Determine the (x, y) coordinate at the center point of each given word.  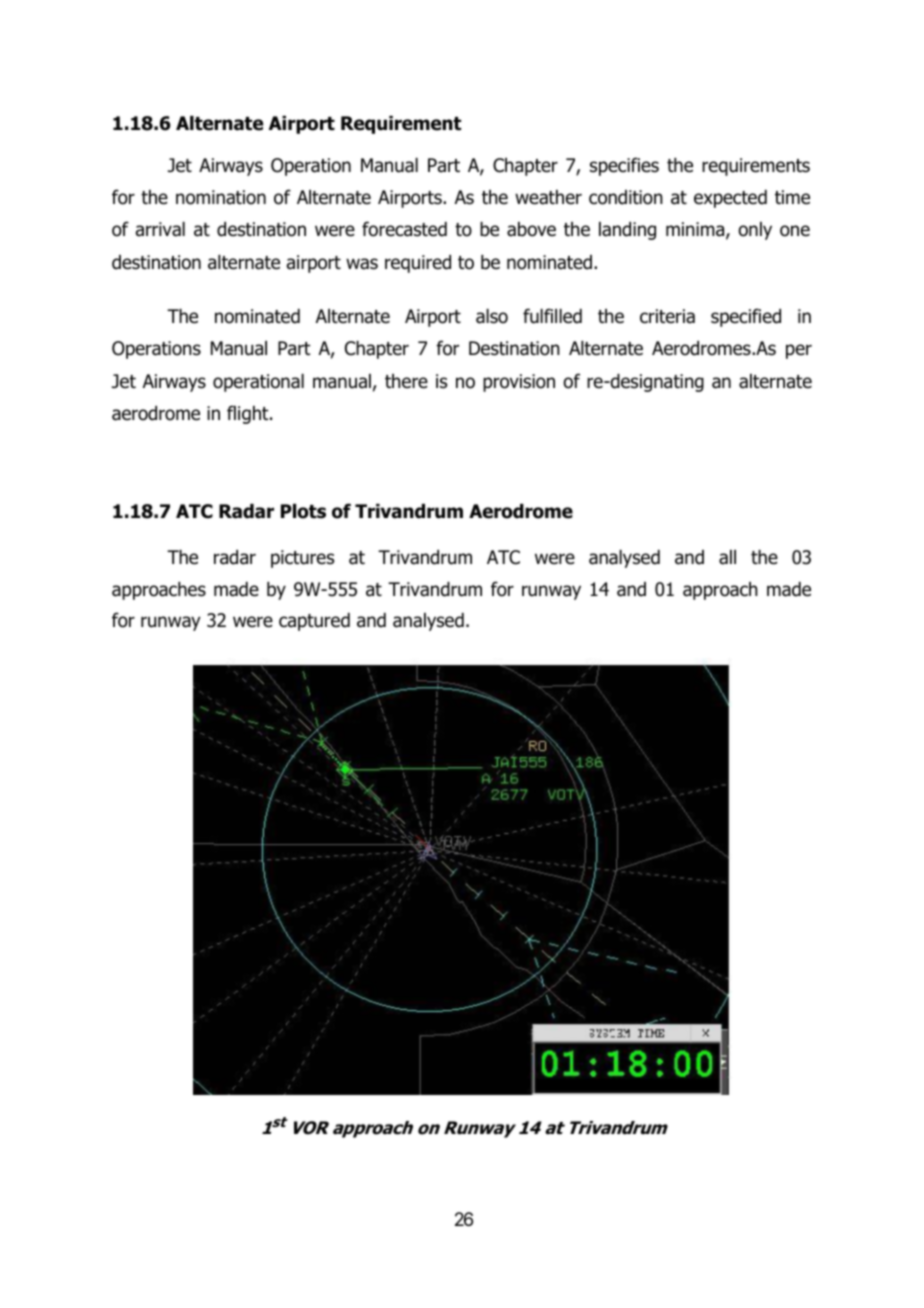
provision (519, 383)
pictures (302, 559)
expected (730, 199)
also (492, 316)
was (362, 264)
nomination (221, 197)
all (727, 557)
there (406, 381)
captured (314, 622)
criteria (667, 316)
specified (746, 317)
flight (249, 414)
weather (548, 197)
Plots (303, 511)
